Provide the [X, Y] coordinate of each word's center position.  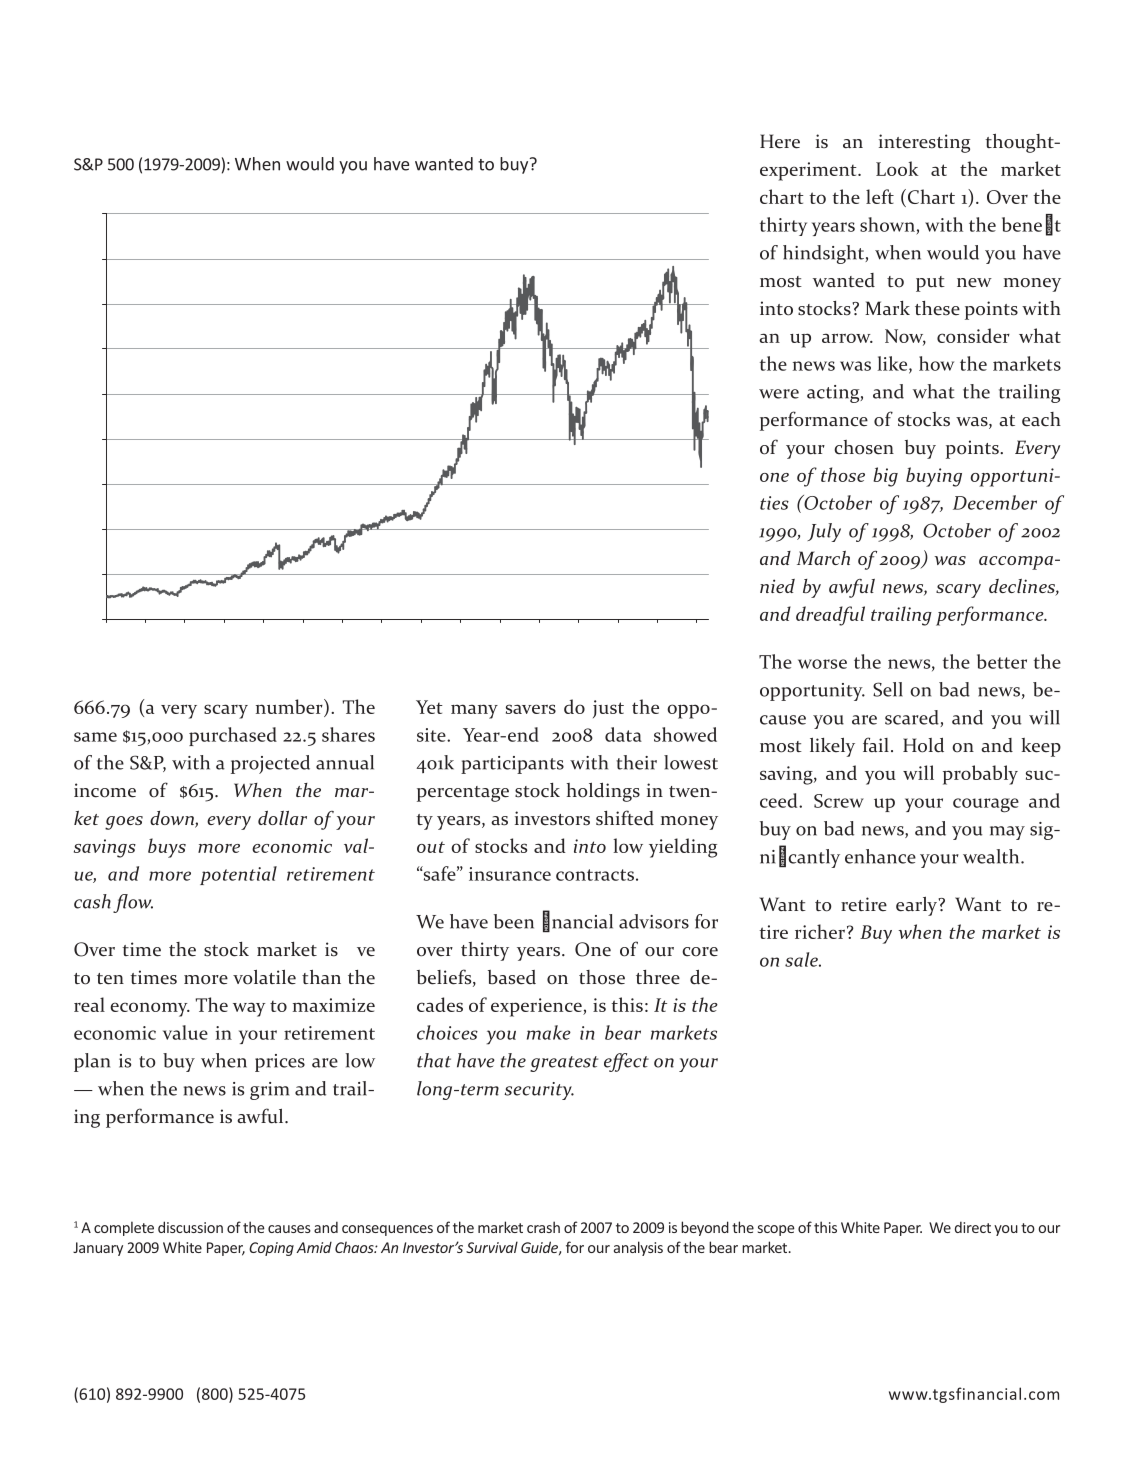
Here [780, 141]
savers [531, 709]
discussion [190, 1227]
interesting [924, 143]
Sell [888, 689]
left [880, 196]
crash [543, 1227]
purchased [233, 736]
